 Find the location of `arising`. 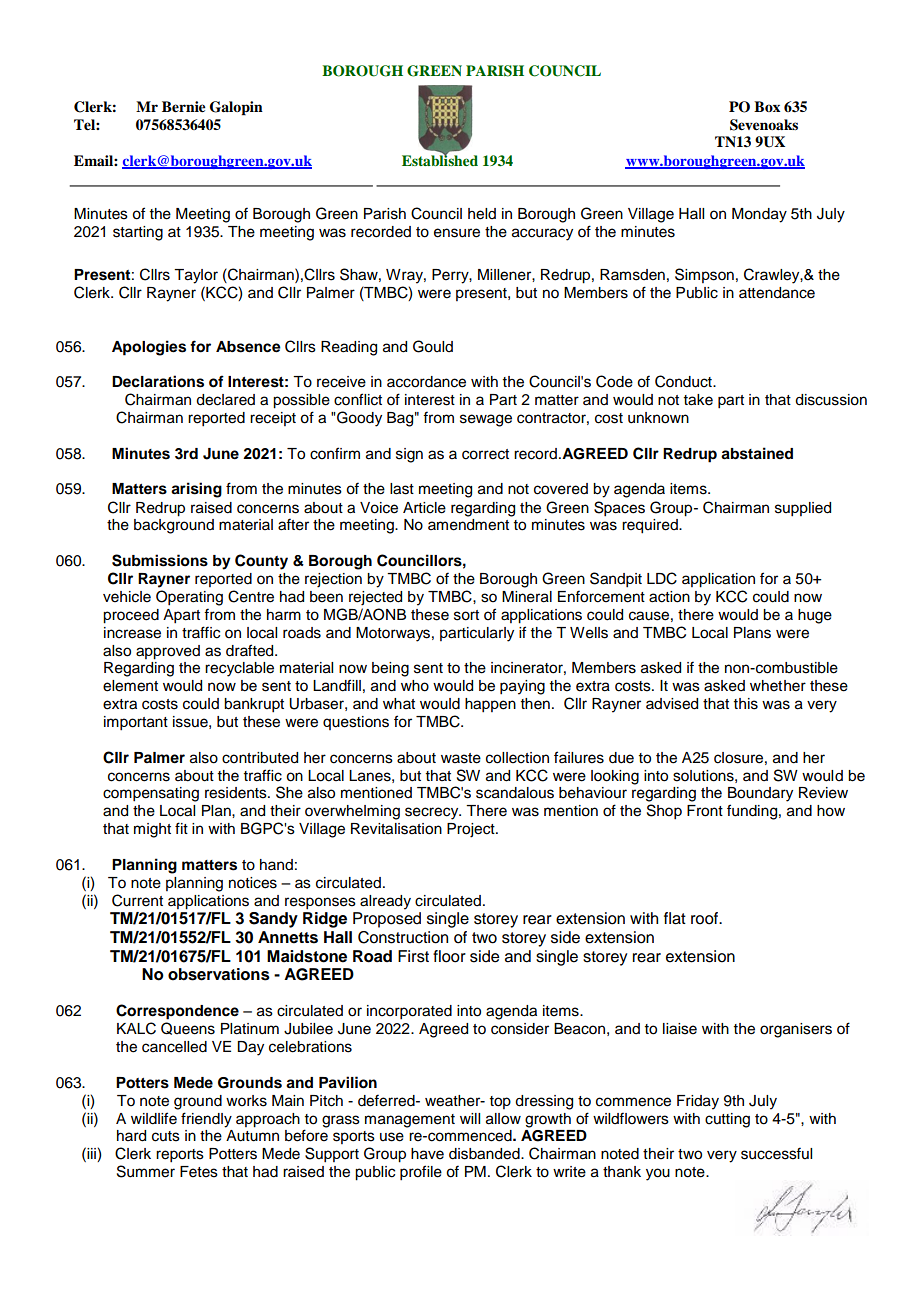

arising is located at coordinates (196, 490).
